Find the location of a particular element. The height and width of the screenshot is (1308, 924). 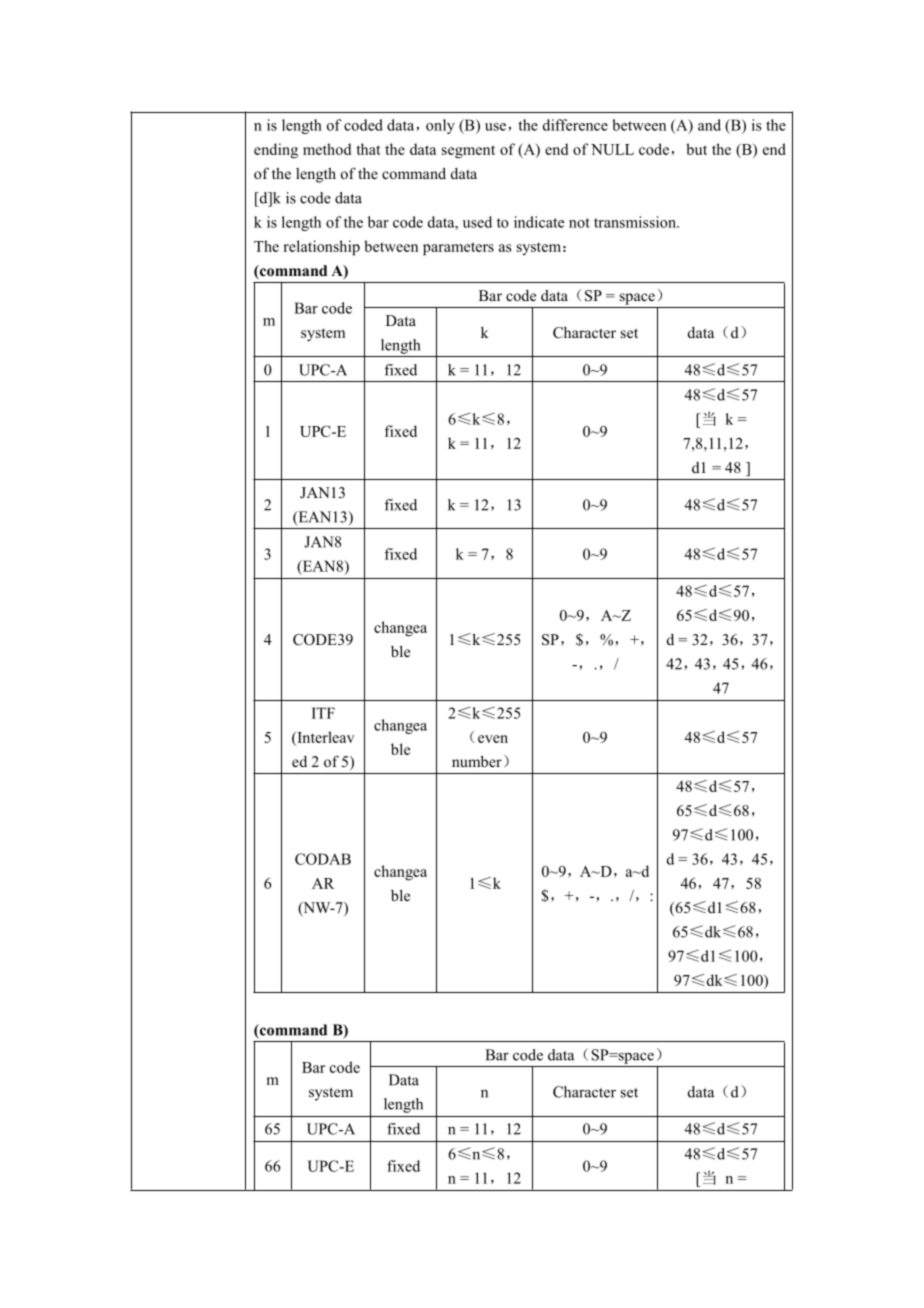

ending is located at coordinates (276, 151).
